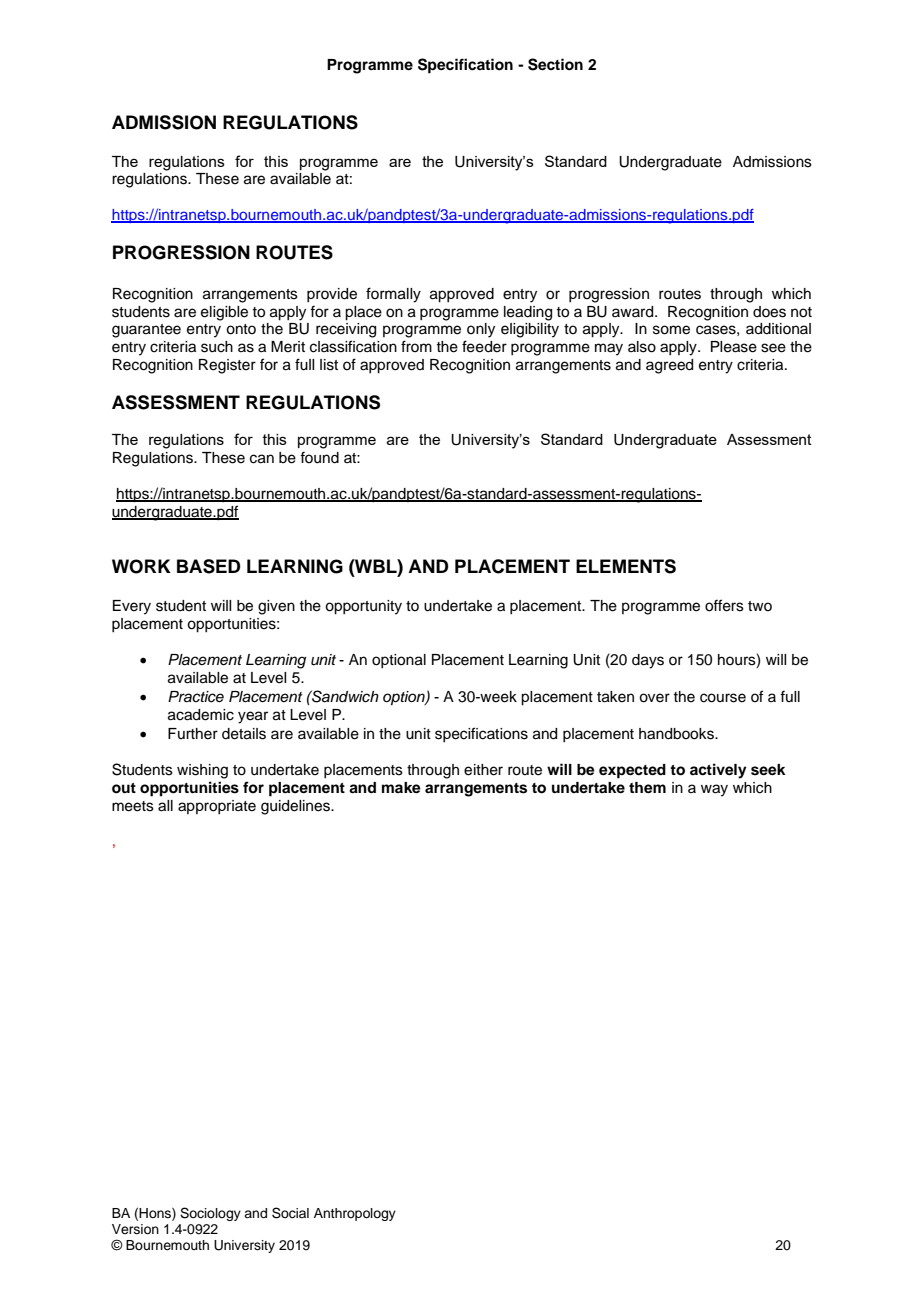  What do you see at coordinates (724, 605) in the page?
I see `offers` at bounding box center [724, 605].
